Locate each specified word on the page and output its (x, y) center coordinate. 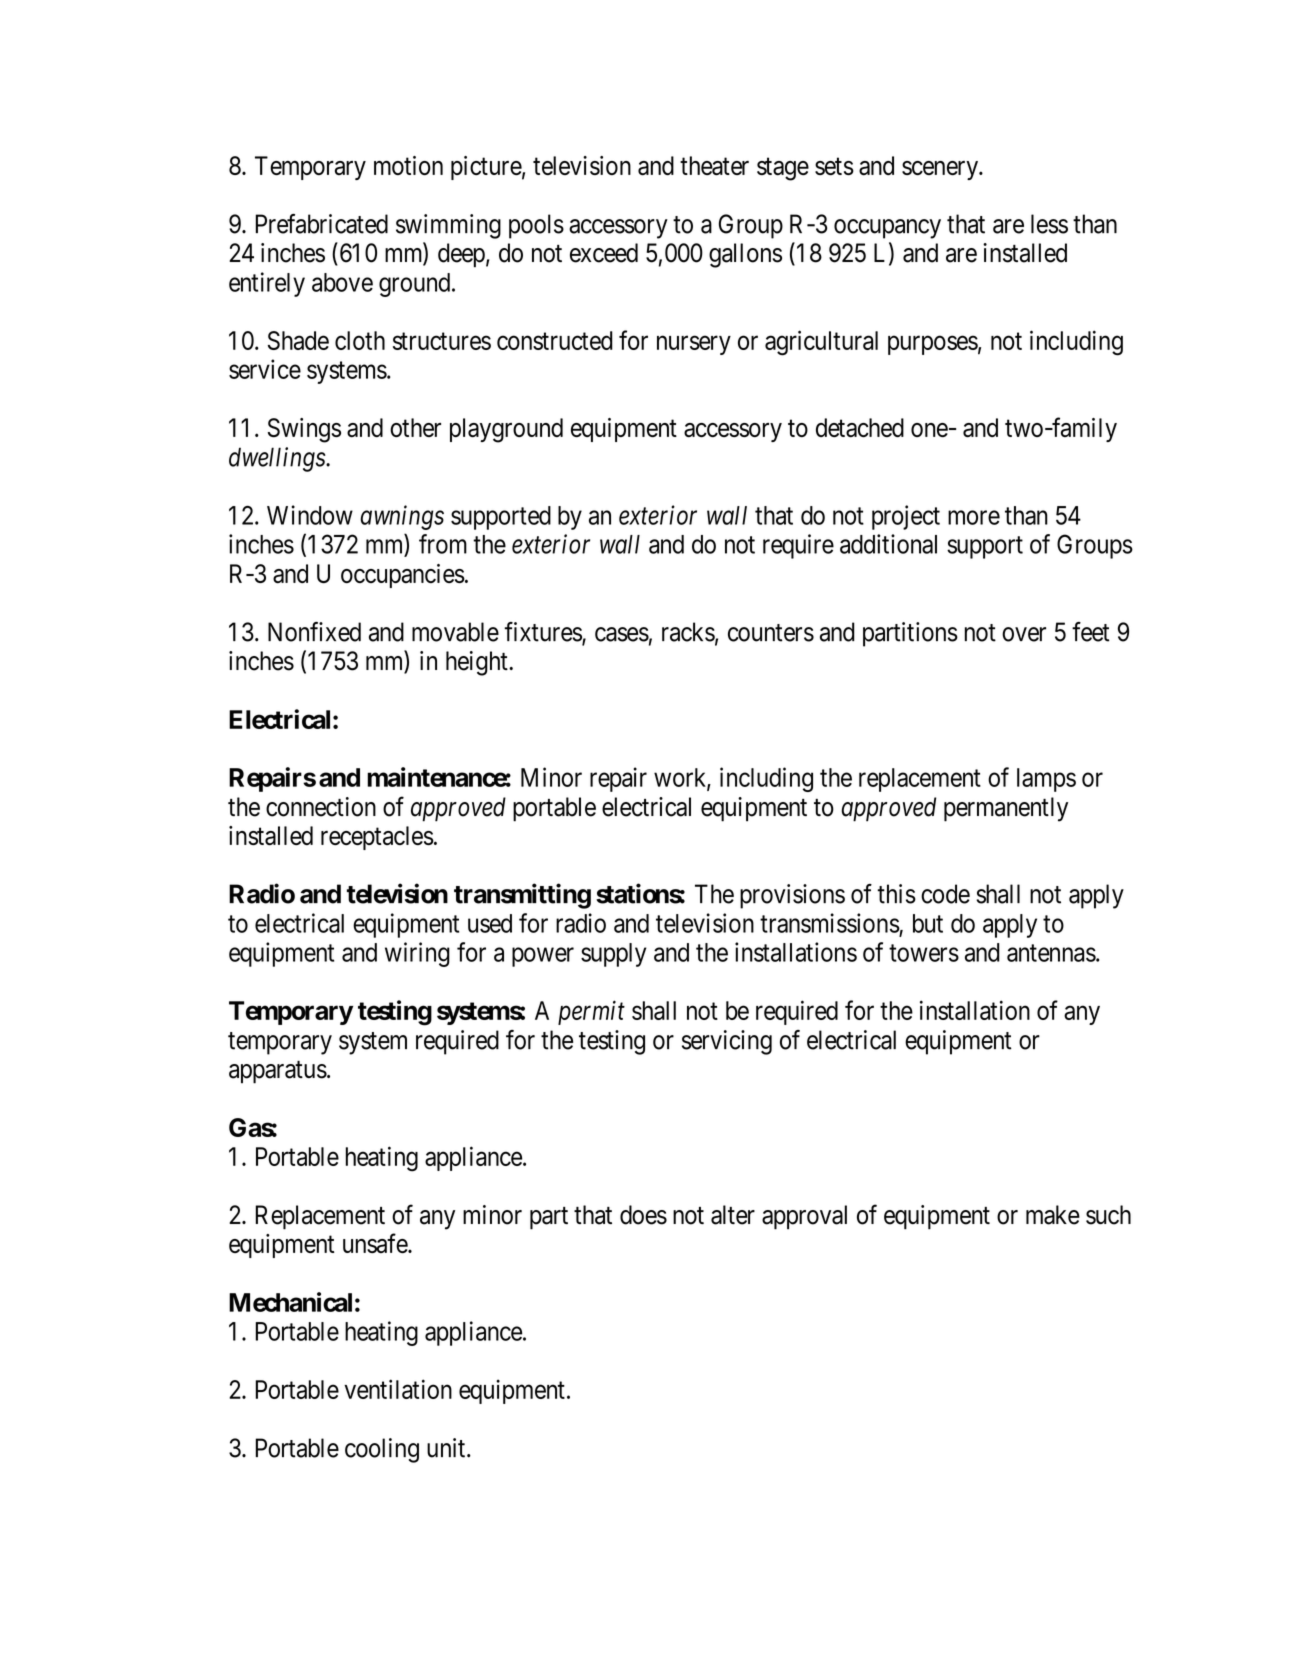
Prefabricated (322, 224)
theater (714, 166)
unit (446, 1448)
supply (614, 955)
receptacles (377, 838)
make (1053, 1215)
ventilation (398, 1389)
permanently (1006, 809)
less (1049, 224)
